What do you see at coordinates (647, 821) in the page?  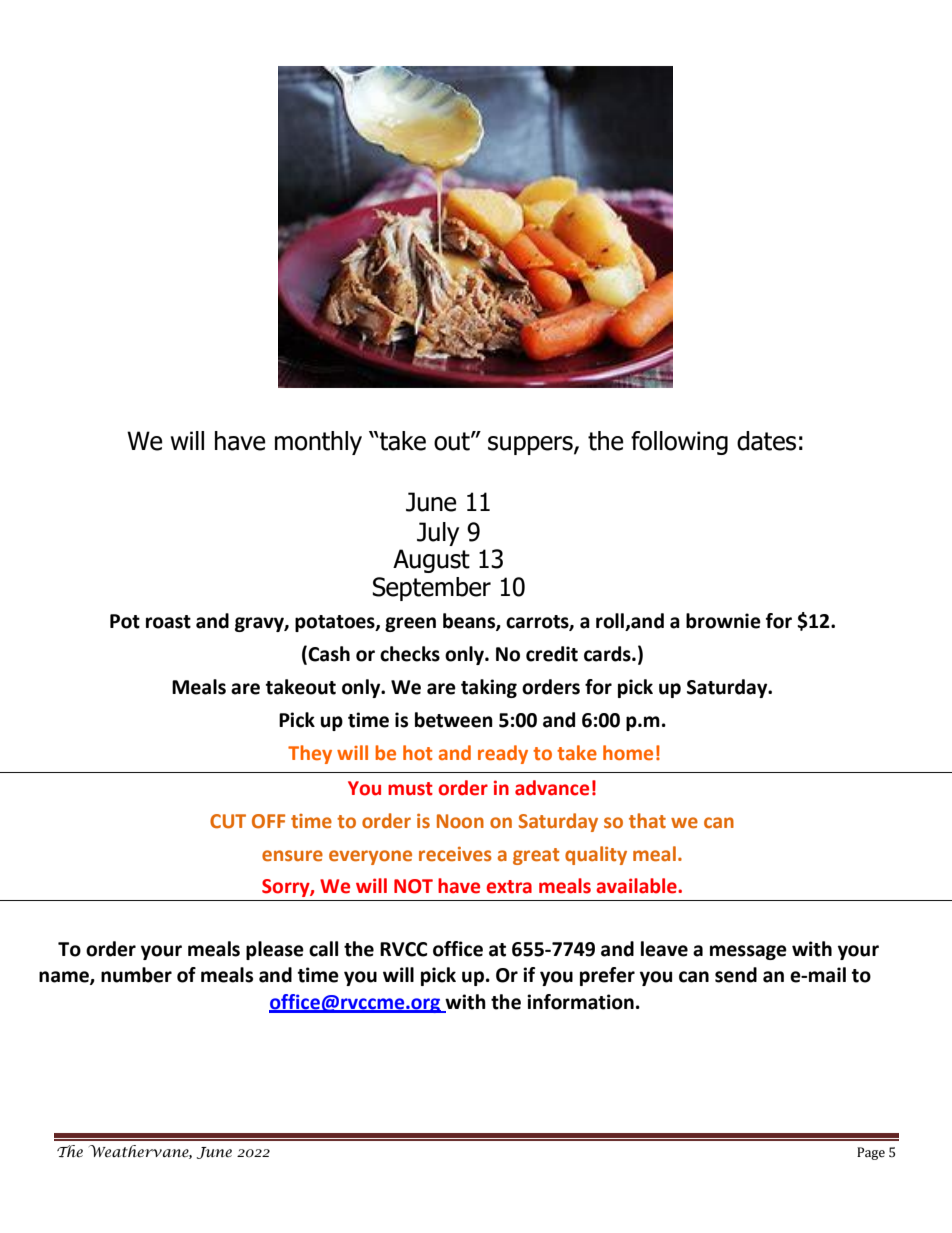 I see `that` at bounding box center [647, 821].
